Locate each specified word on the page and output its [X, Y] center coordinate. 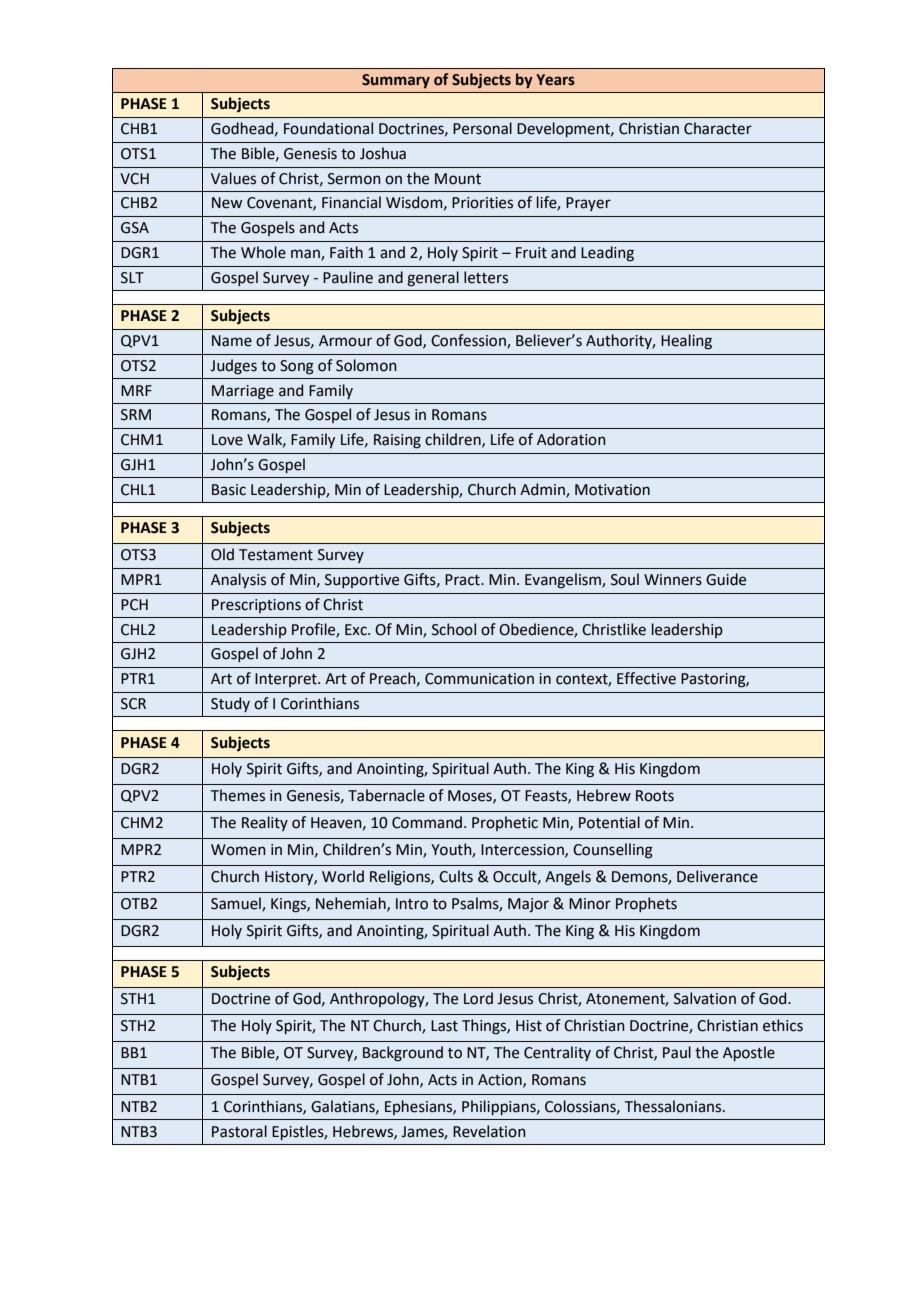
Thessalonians [674, 1106]
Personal [482, 128]
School [454, 629]
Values [233, 178]
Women [238, 850]
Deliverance [717, 876]
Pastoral [239, 1131]
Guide [726, 579]
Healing [686, 342]
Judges [233, 367]
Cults [456, 876]
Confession [469, 341]
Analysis [238, 580]
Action [501, 1080]
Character [718, 128]
